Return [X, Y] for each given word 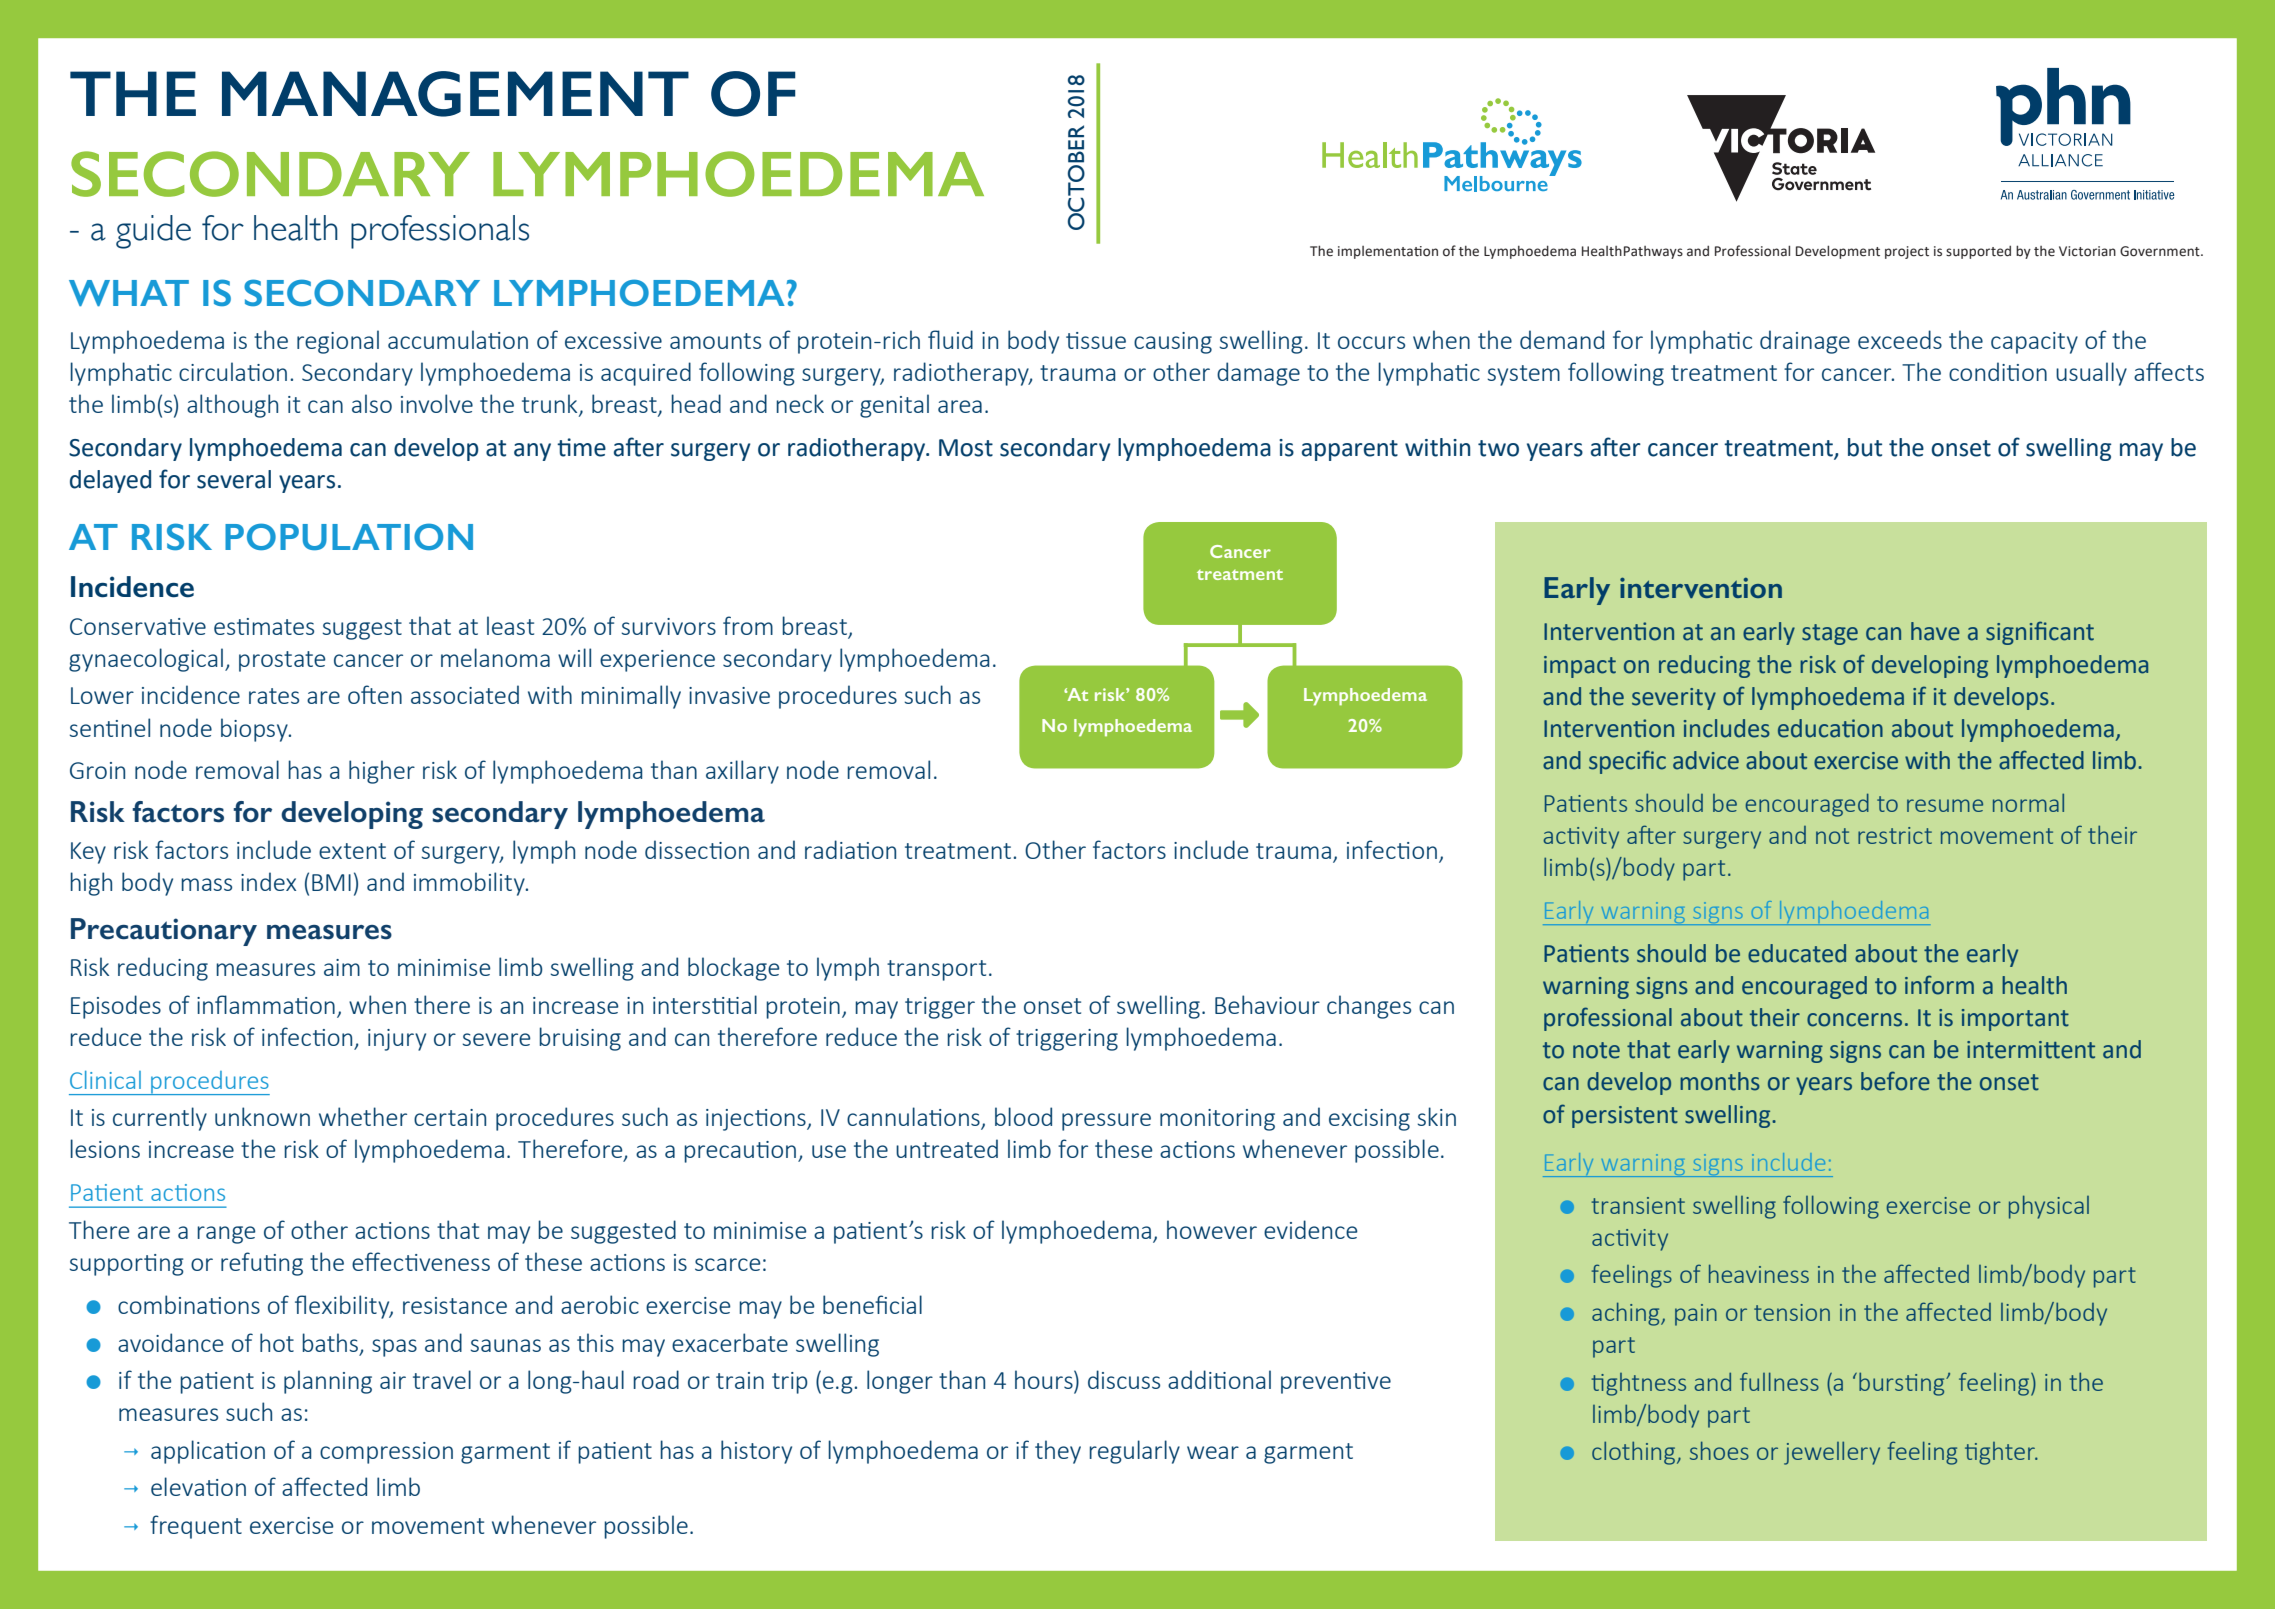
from [748, 625]
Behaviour [1267, 1004]
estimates [264, 626]
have [1935, 631]
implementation [1388, 252]
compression [386, 1453]
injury [397, 1040]
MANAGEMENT [455, 94]
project [1907, 252]
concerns [1854, 1020]
